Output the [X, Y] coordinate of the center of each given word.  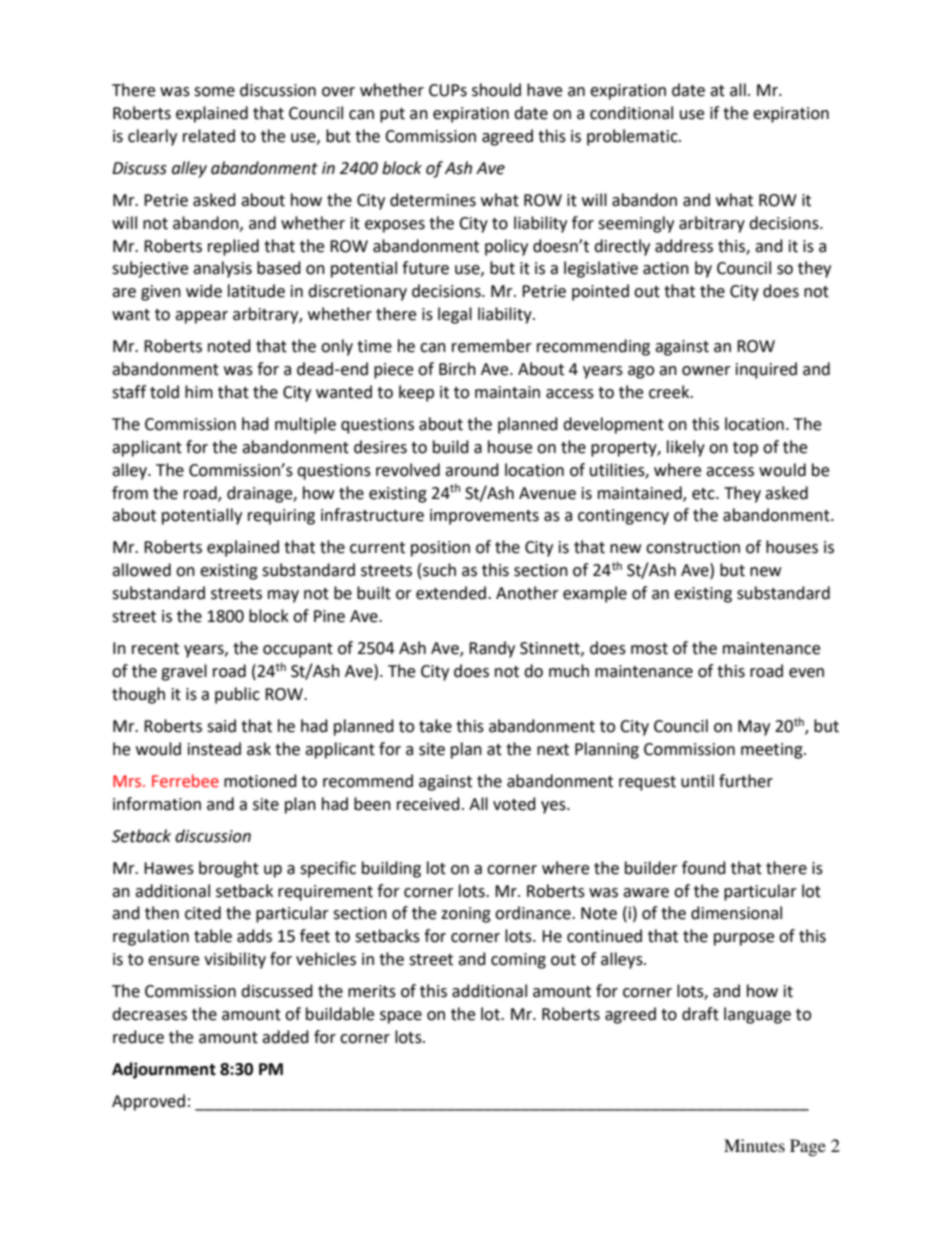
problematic [633, 137]
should [496, 90]
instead [214, 749]
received [428, 804]
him [199, 391]
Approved [148, 1102]
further [746, 781]
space [401, 1017]
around [472, 470]
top [745, 449]
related [209, 136]
